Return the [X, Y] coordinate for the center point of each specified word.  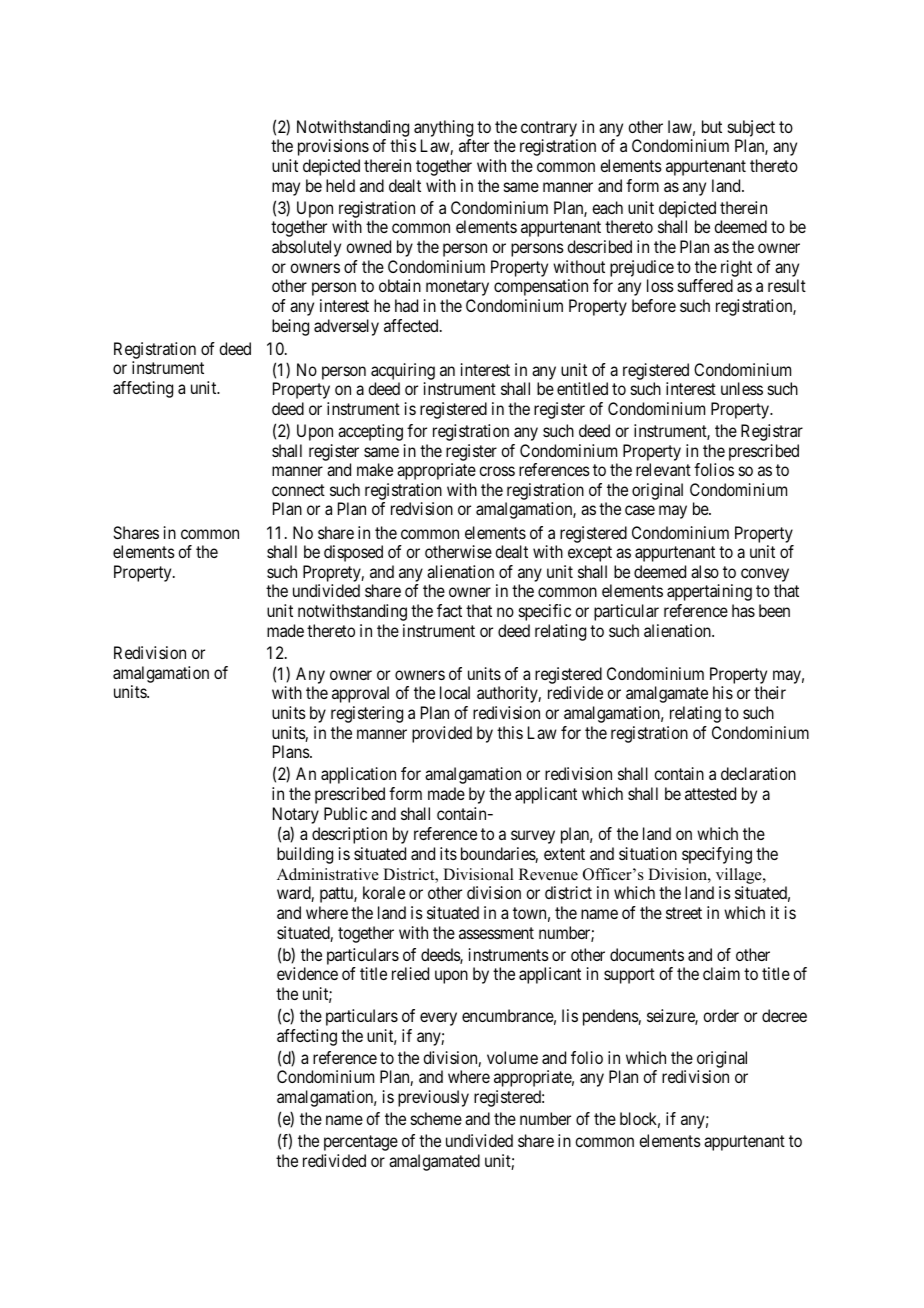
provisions [333, 147]
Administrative [328, 874]
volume [512, 1057]
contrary [549, 129]
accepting [370, 432]
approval [360, 694]
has [743, 610]
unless [742, 388]
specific [545, 612]
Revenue [548, 874]
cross [497, 471]
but [712, 126]
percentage [361, 1143]
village [740, 876]
